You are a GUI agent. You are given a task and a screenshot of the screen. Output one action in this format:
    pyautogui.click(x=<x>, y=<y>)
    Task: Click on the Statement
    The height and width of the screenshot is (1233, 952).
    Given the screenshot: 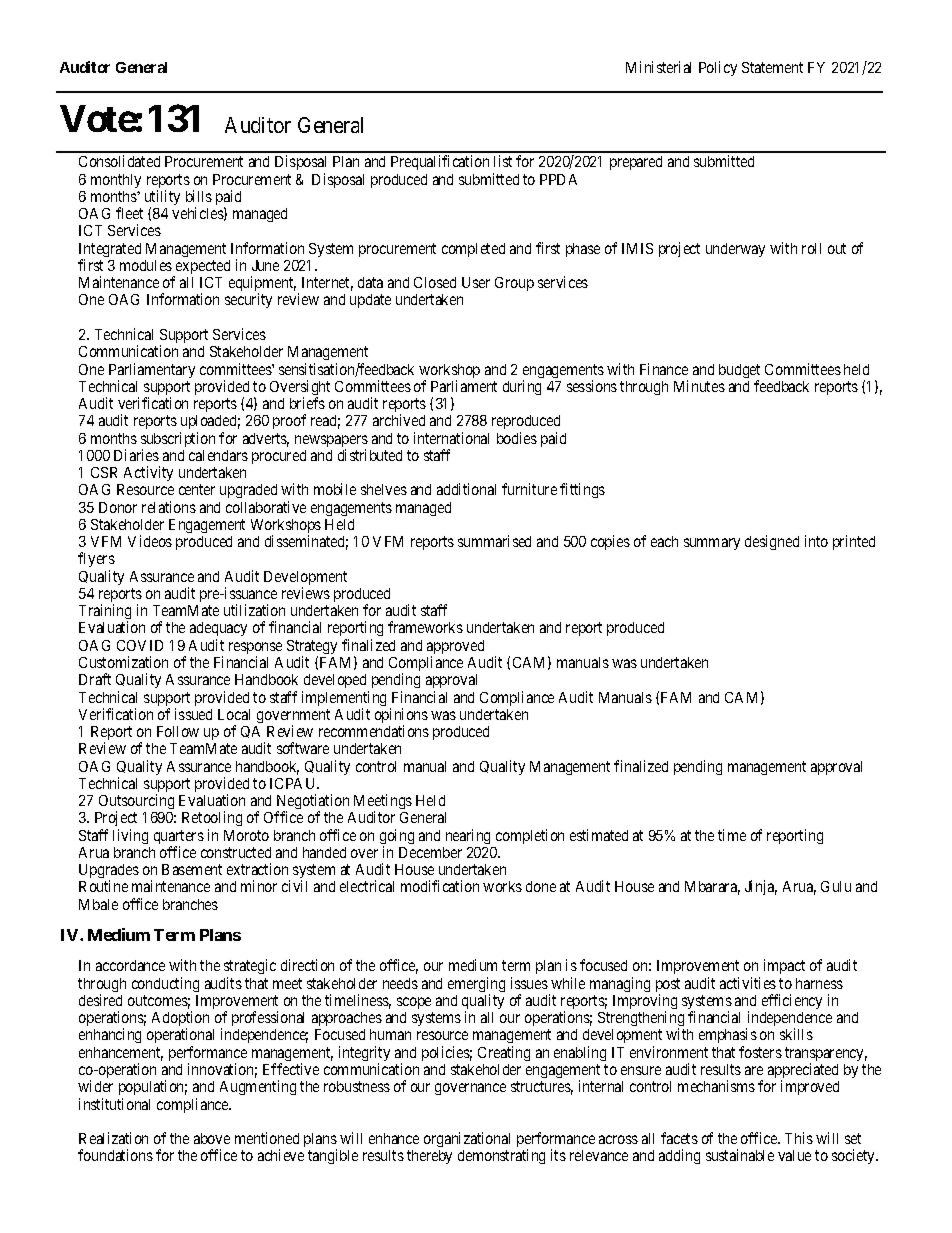 What is the action you would take?
    pyautogui.click(x=772, y=67)
